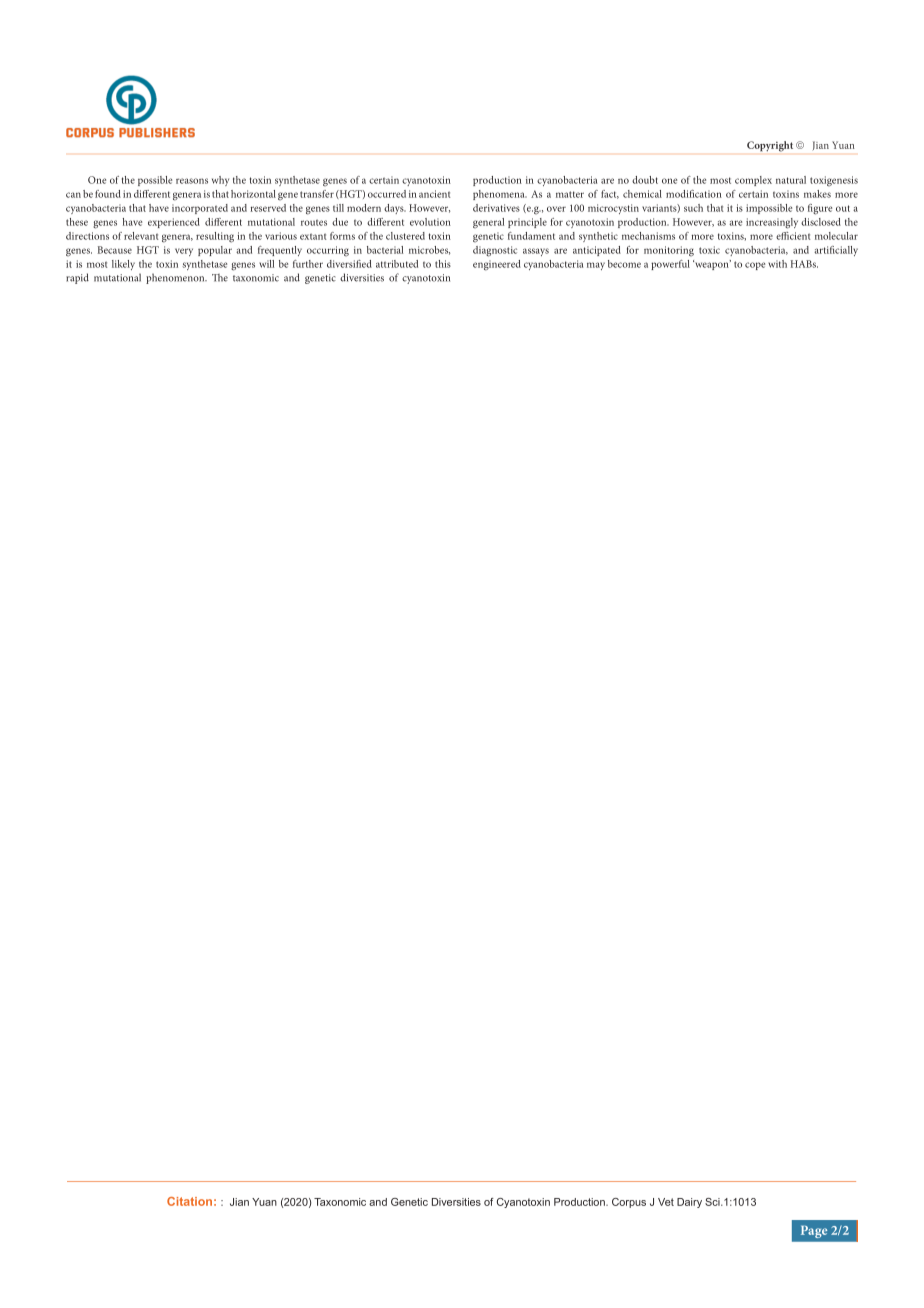 Image resolution: width=924 pixels, height=1308 pixels. What do you see at coordinates (192, 181) in the screenshot?
I see `reasons` at bounding box center [192, 181].
